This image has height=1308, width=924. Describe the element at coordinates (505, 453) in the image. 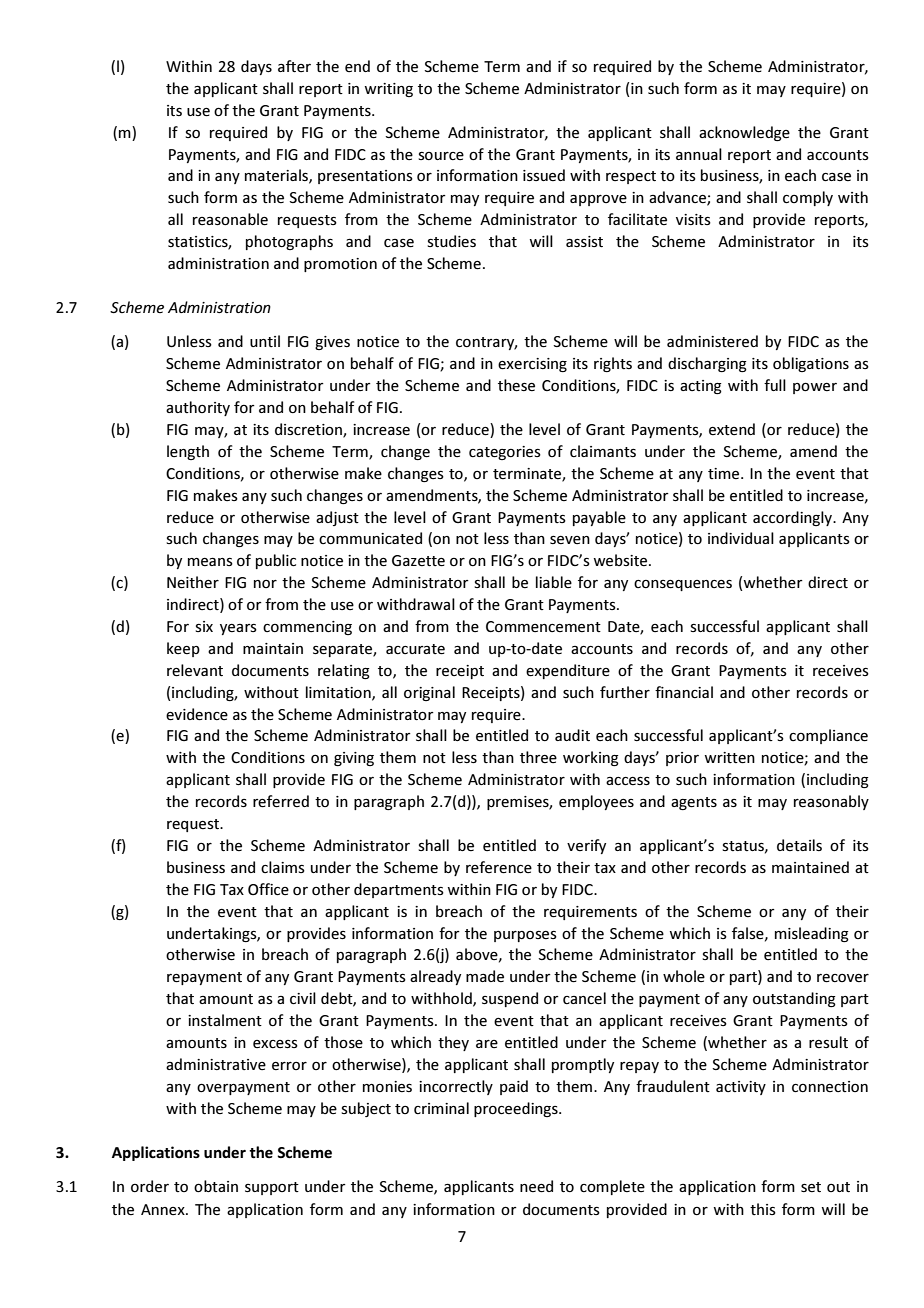

I see `categories` at that location.
